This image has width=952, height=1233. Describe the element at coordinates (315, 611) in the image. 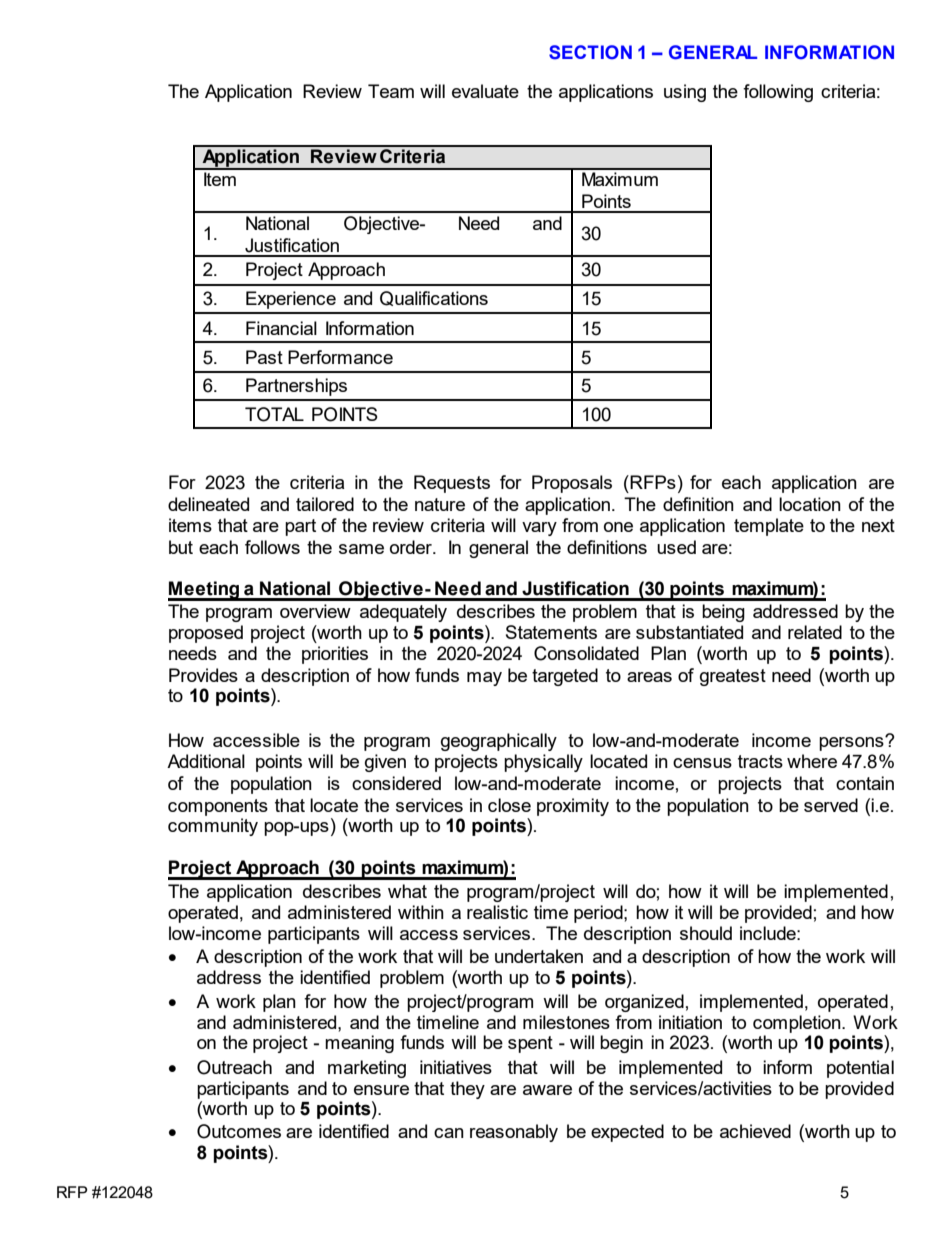

I see `overview` at that location.
